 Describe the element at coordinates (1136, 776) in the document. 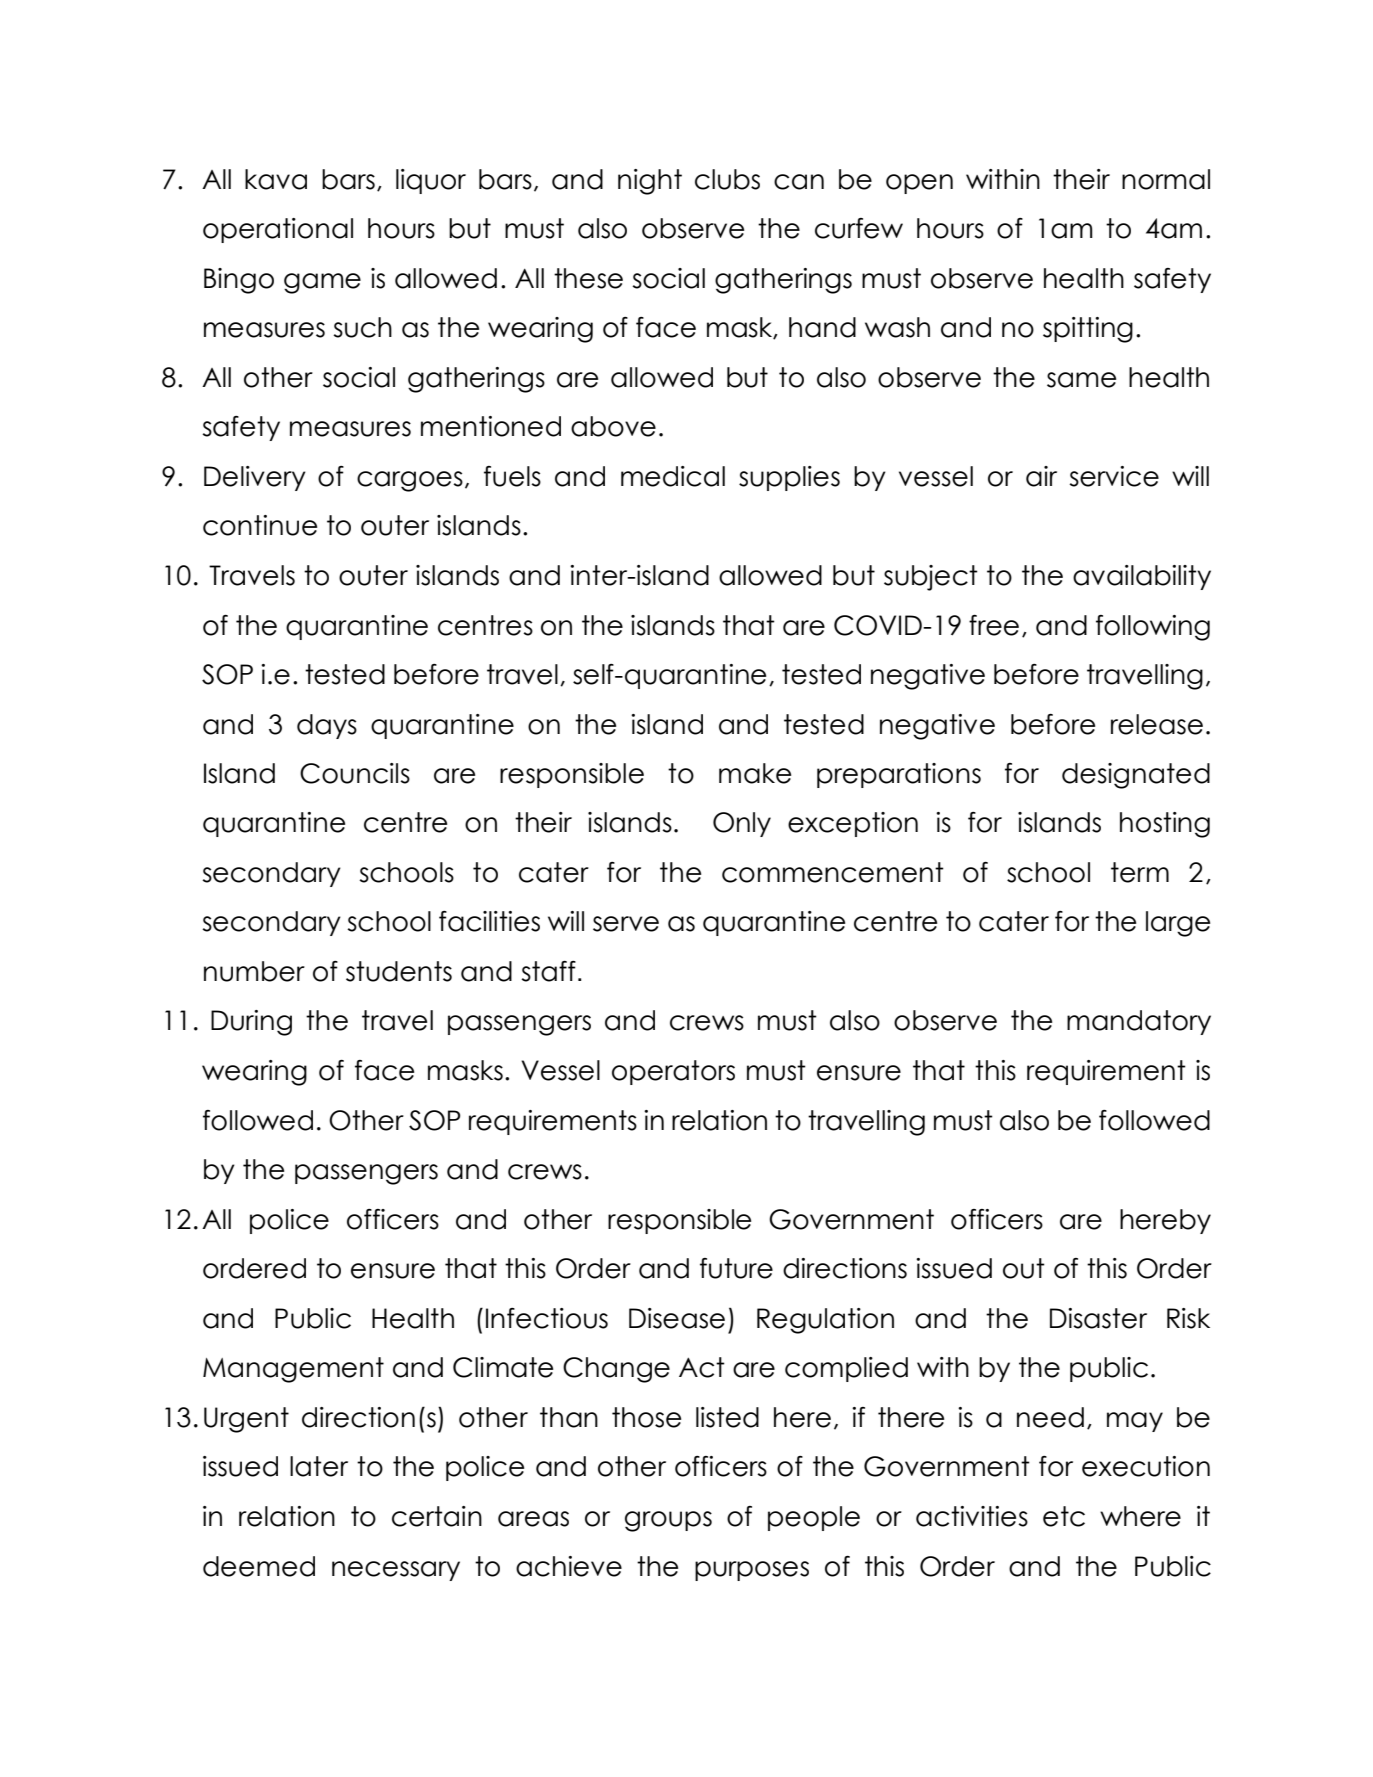

I see `designated` at that location.
